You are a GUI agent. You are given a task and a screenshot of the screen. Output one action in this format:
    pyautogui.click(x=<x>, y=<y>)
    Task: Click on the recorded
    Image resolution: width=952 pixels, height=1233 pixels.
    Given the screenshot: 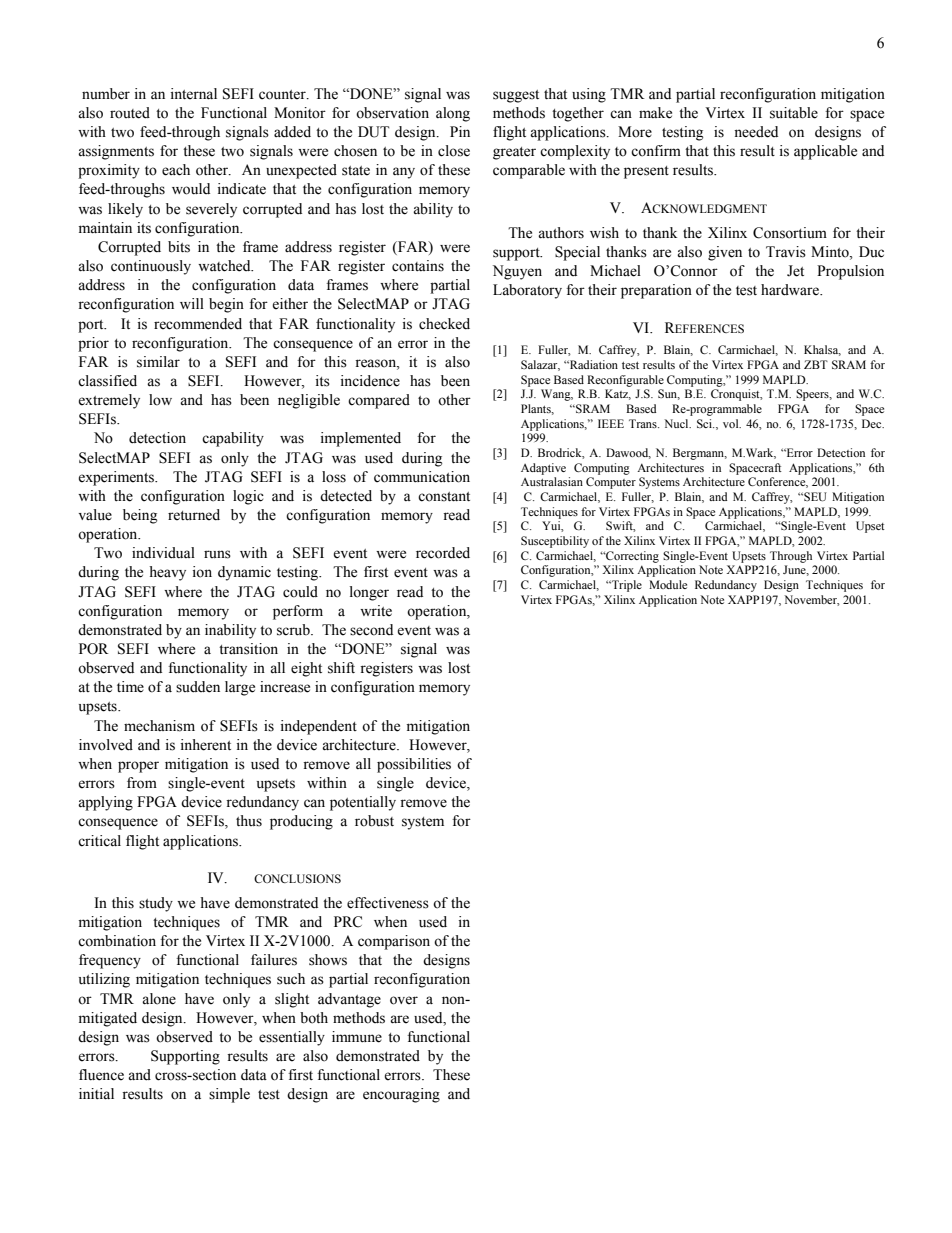 What is the action you would take?
    pyautogui.click(x=443, y=553)
